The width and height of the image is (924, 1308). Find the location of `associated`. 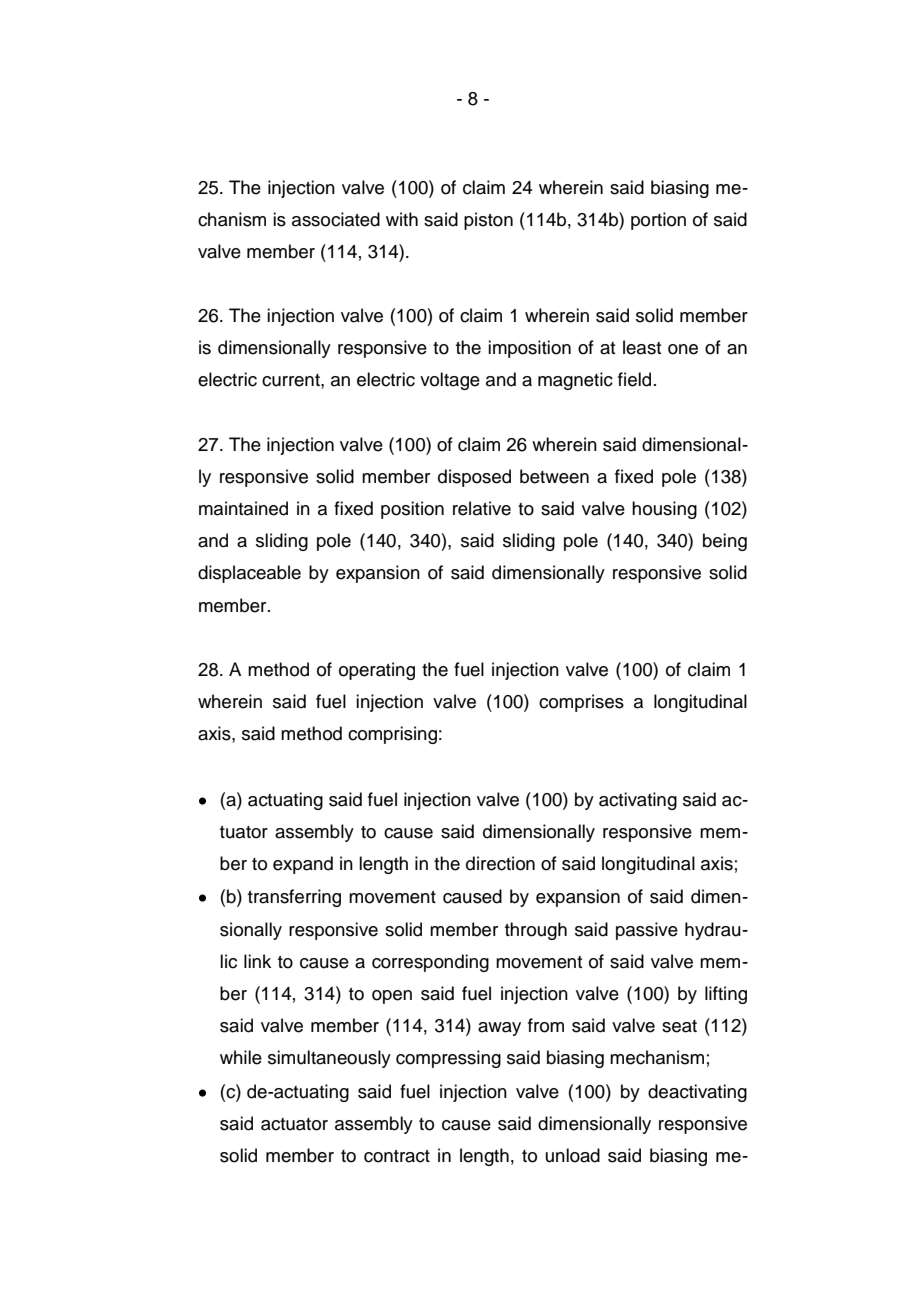

associated is located at coordinates (336, 219).
